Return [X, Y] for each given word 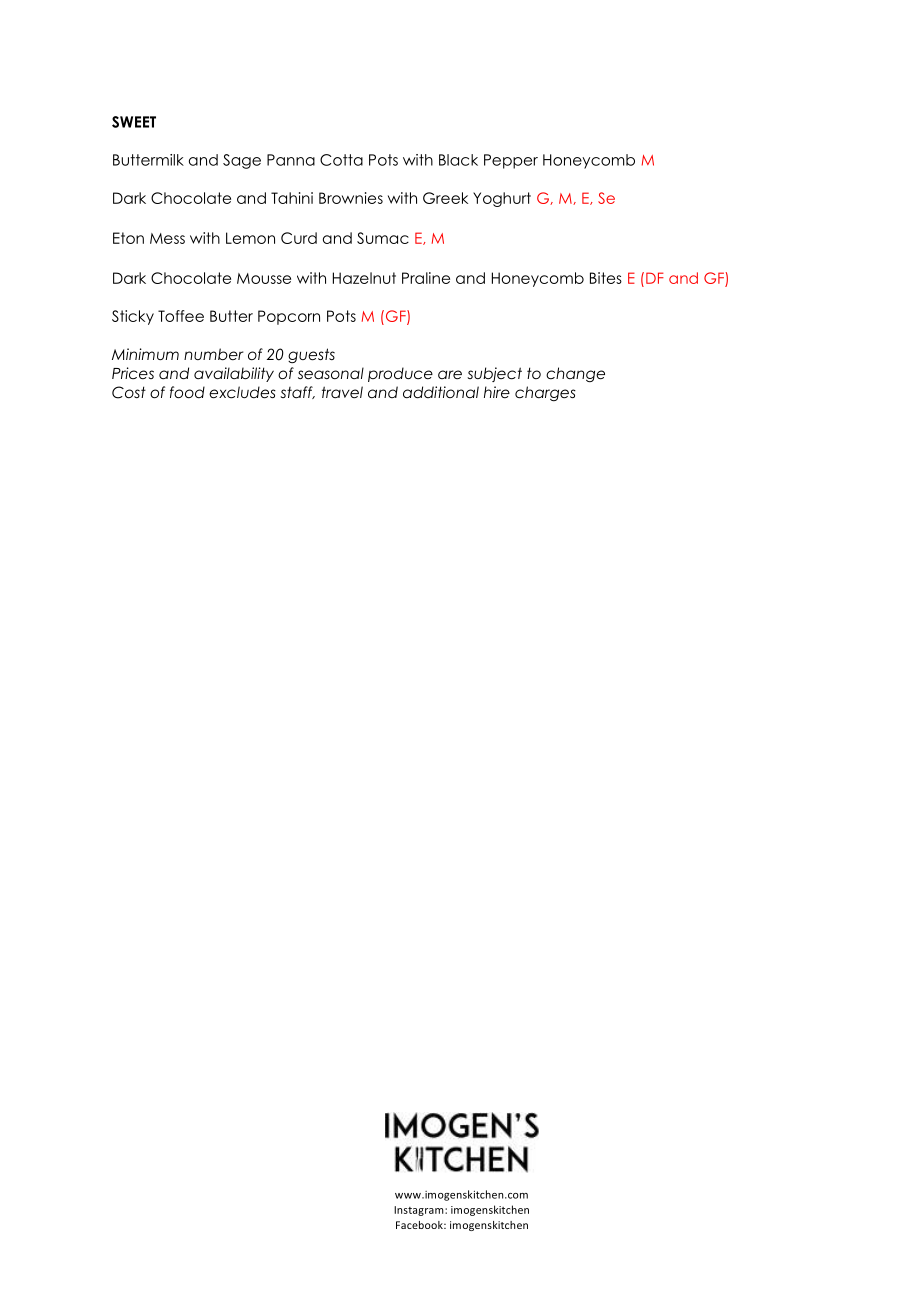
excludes [242, 392]
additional [441, 392]
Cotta [341, 160]
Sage [242, 161]
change [575, 374]
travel [342, 392]
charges [545, 393]
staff [297, 392]
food [187, 392]
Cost [129, 392]
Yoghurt [502, 199]
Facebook [420, 1225]
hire [497, 392]
